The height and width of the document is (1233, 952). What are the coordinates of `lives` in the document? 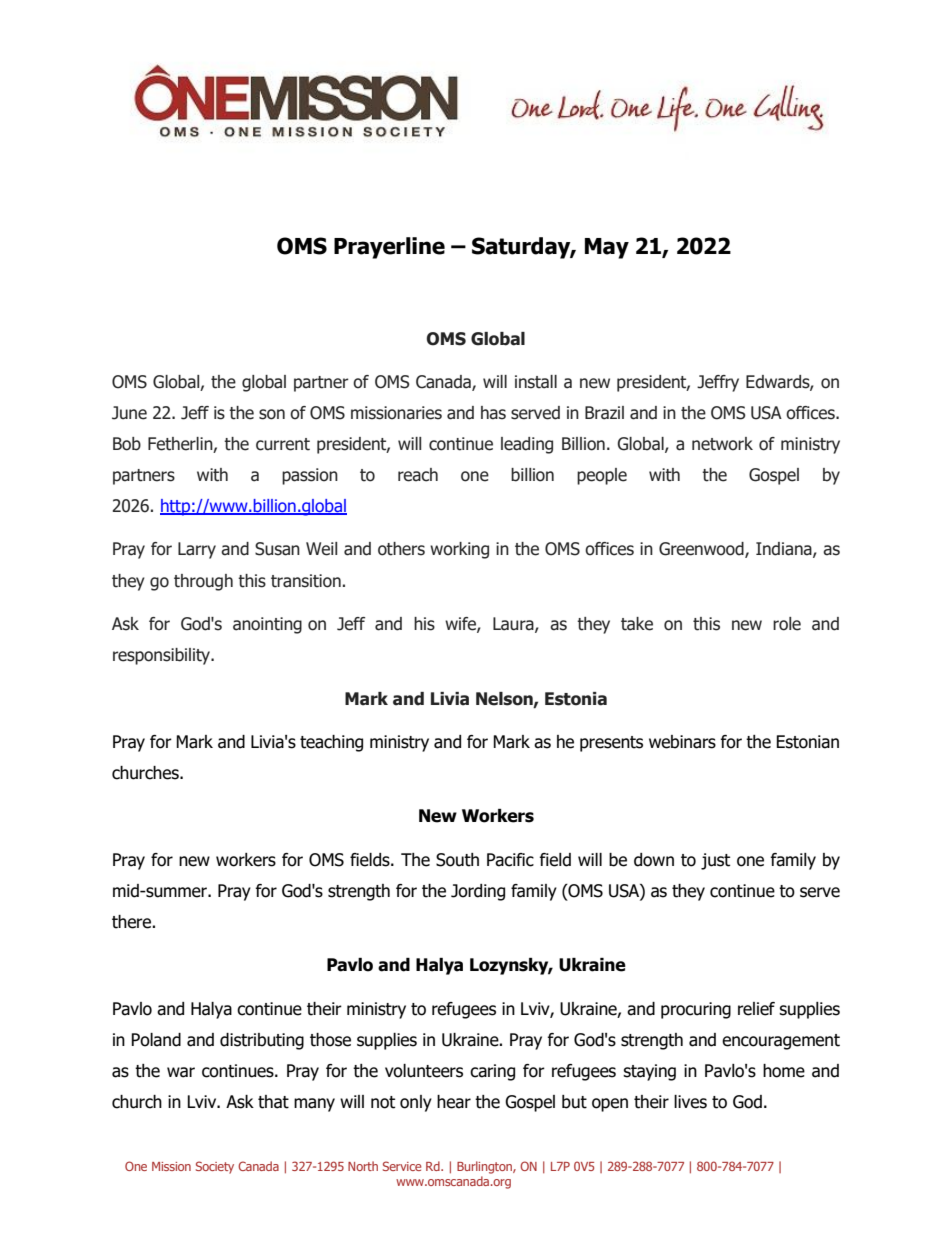 It's located at (690, 1102).
